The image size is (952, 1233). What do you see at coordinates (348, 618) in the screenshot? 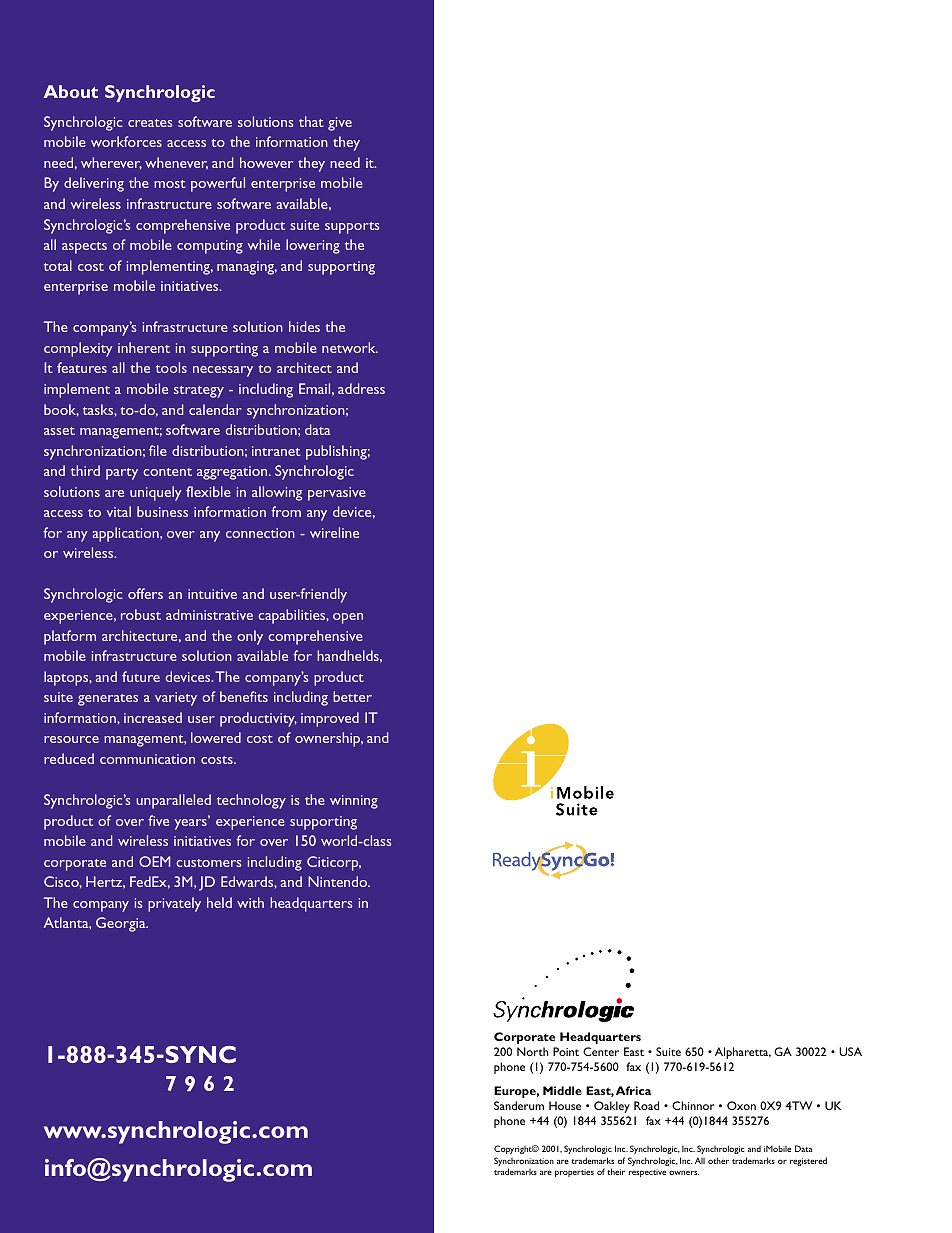
I see `open` at bounding box center [348, 618].
